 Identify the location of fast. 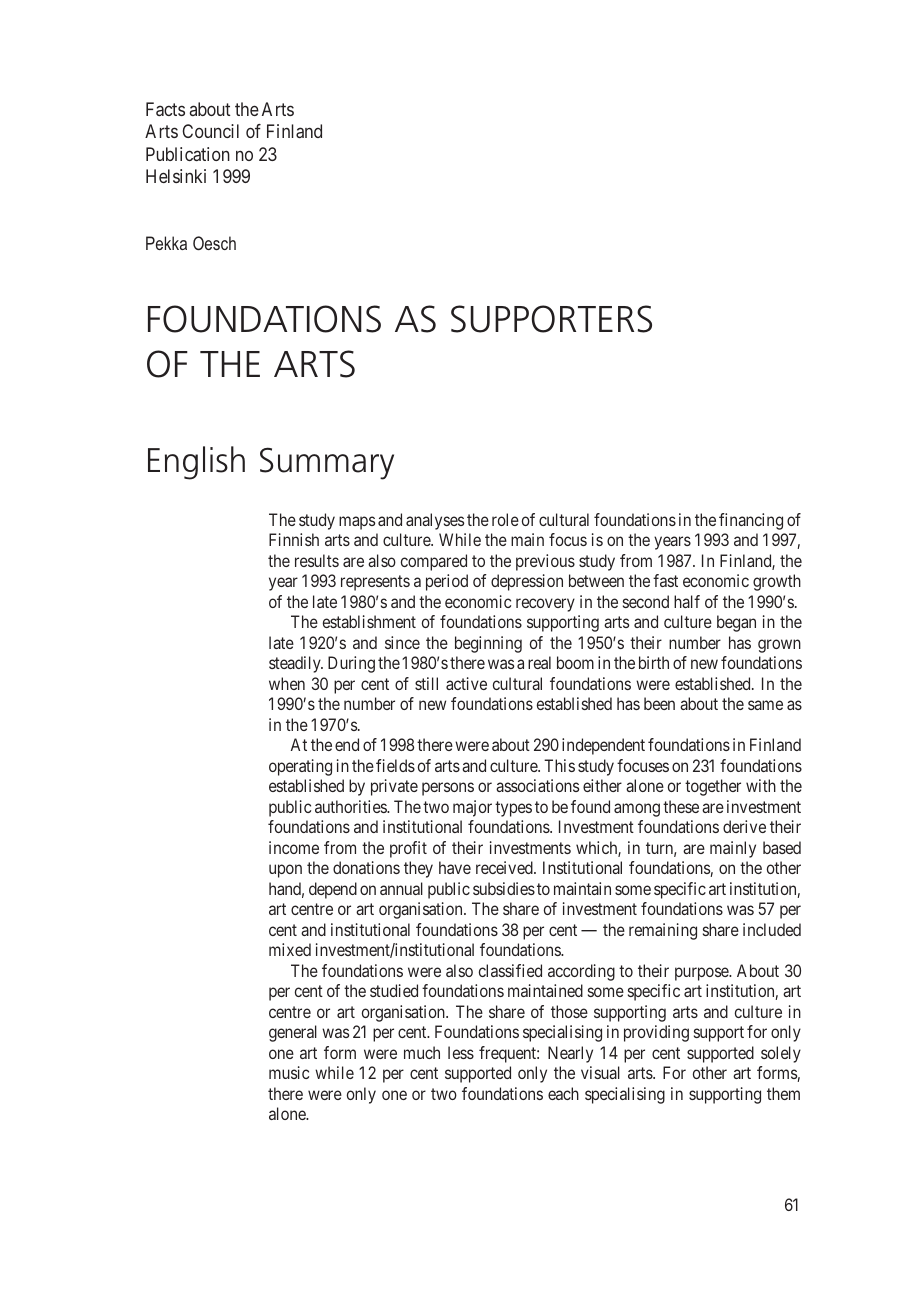
(665, 580).
